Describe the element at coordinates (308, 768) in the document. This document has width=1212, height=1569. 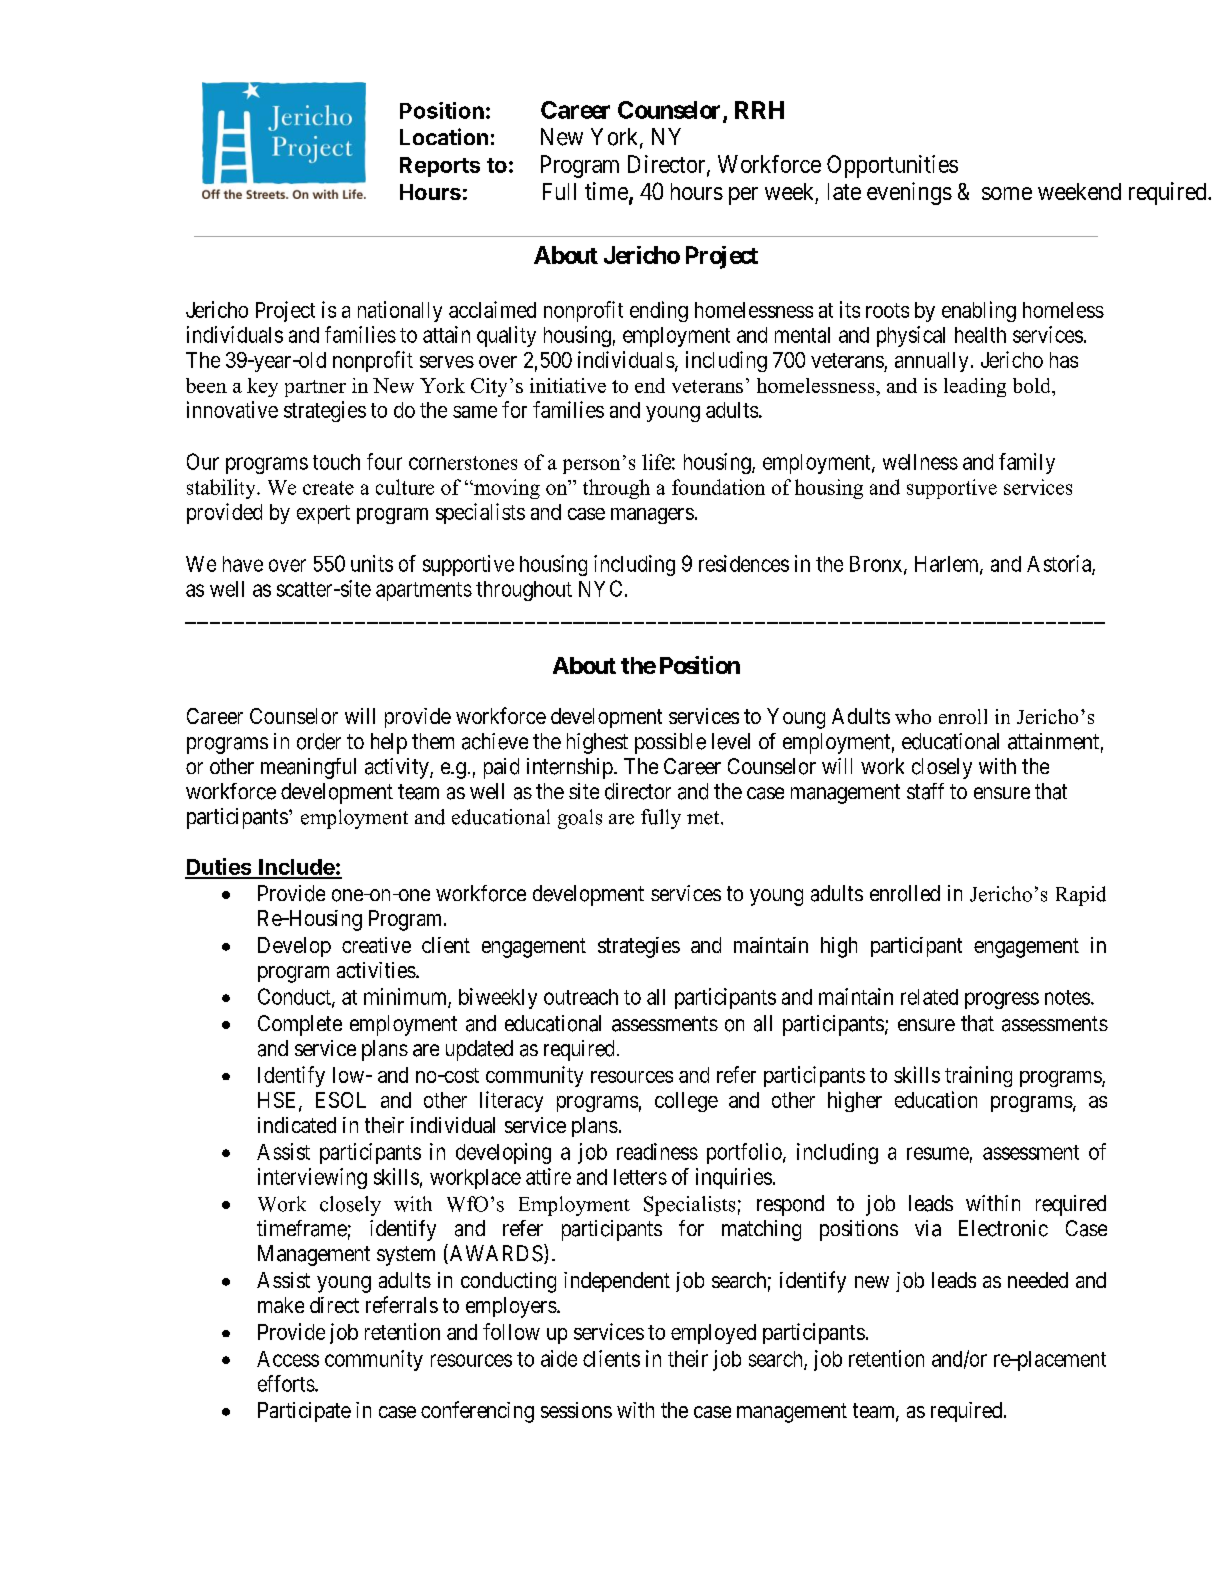
I see `meaningful` at that location.
